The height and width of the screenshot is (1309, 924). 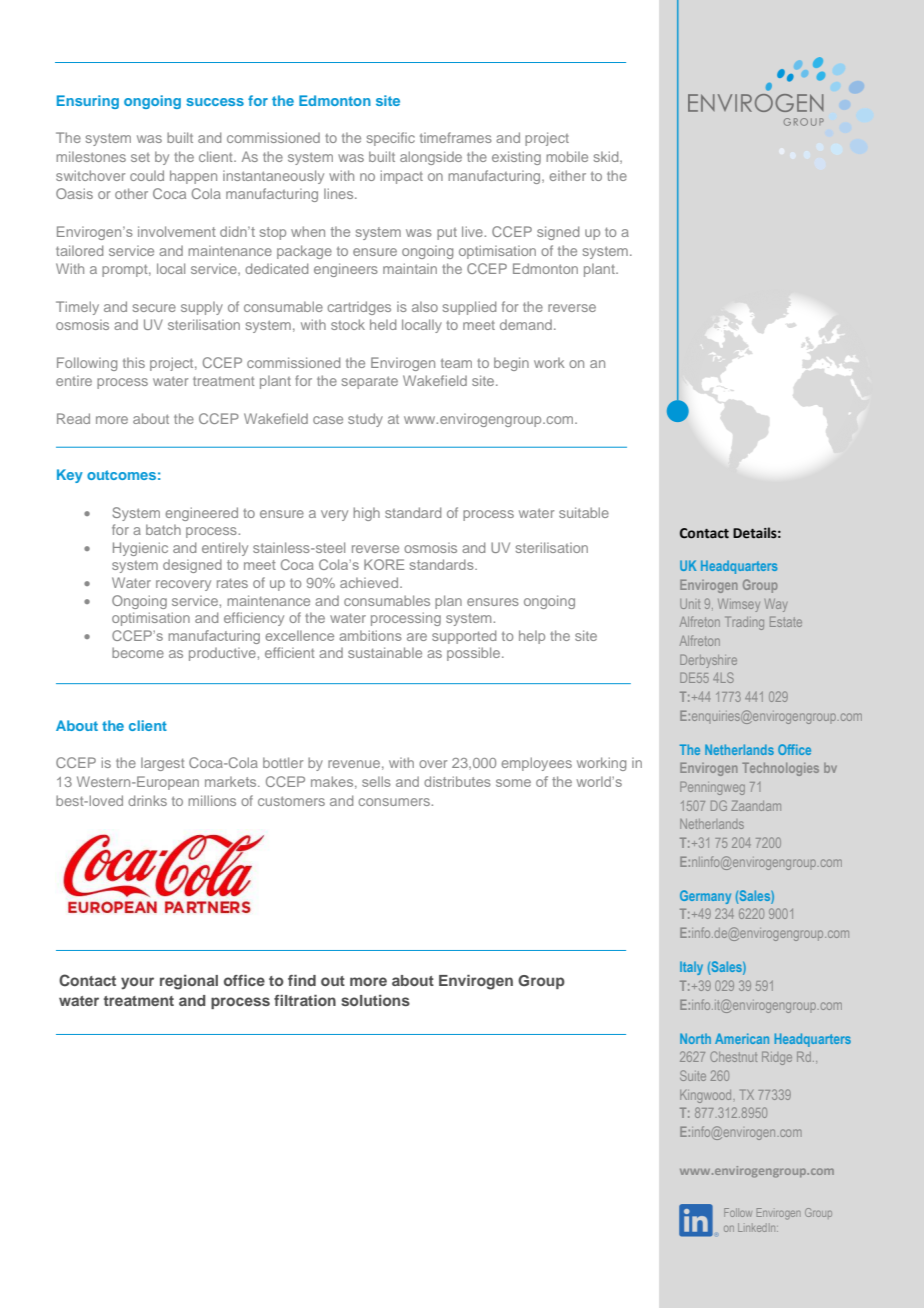 What do you see at coordinates (526, 324) in the screenshot?
I see `demand` at bounding box center [526, 324].
